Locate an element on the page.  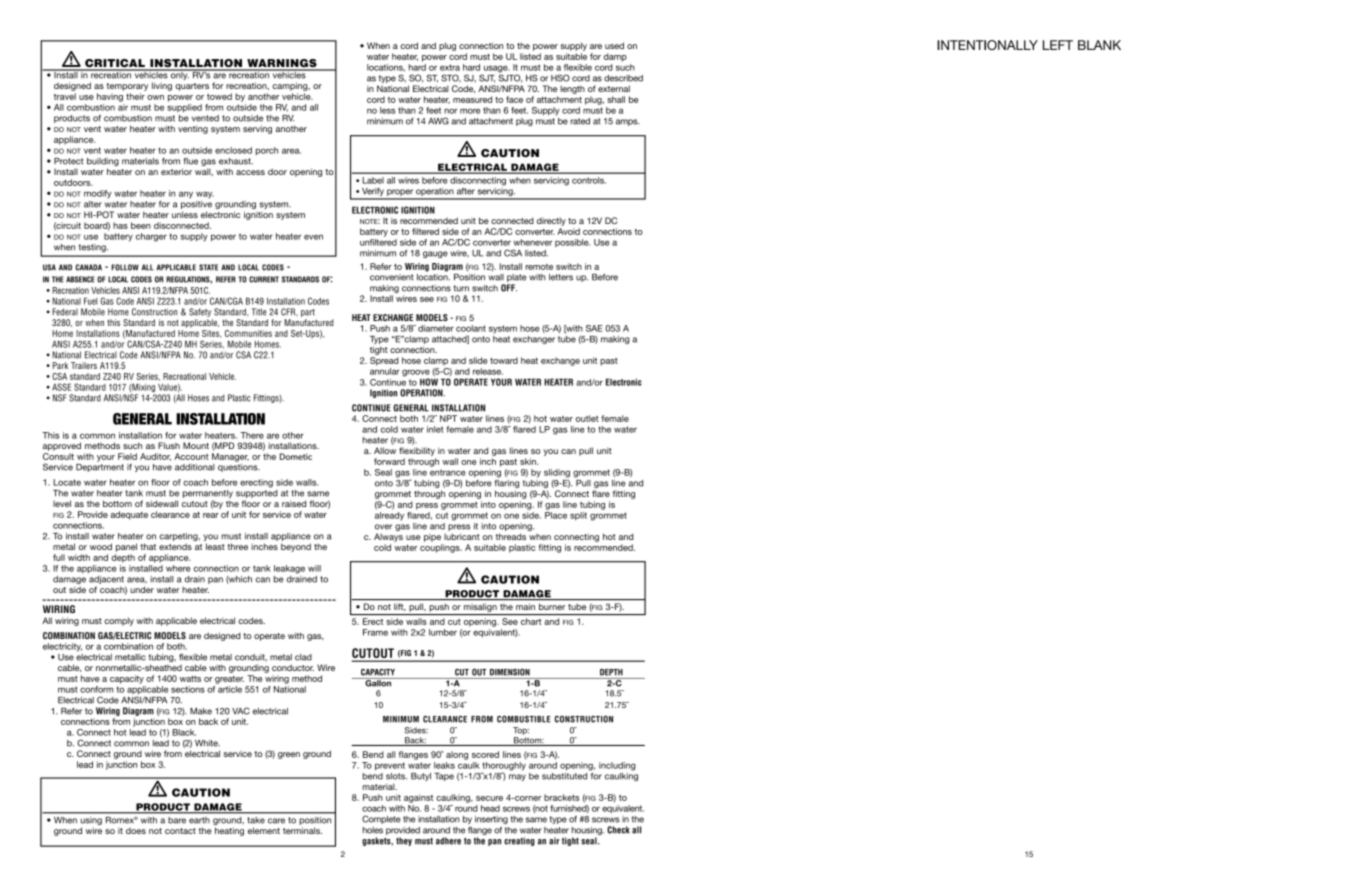
only is located at coordinates (179, 74).
